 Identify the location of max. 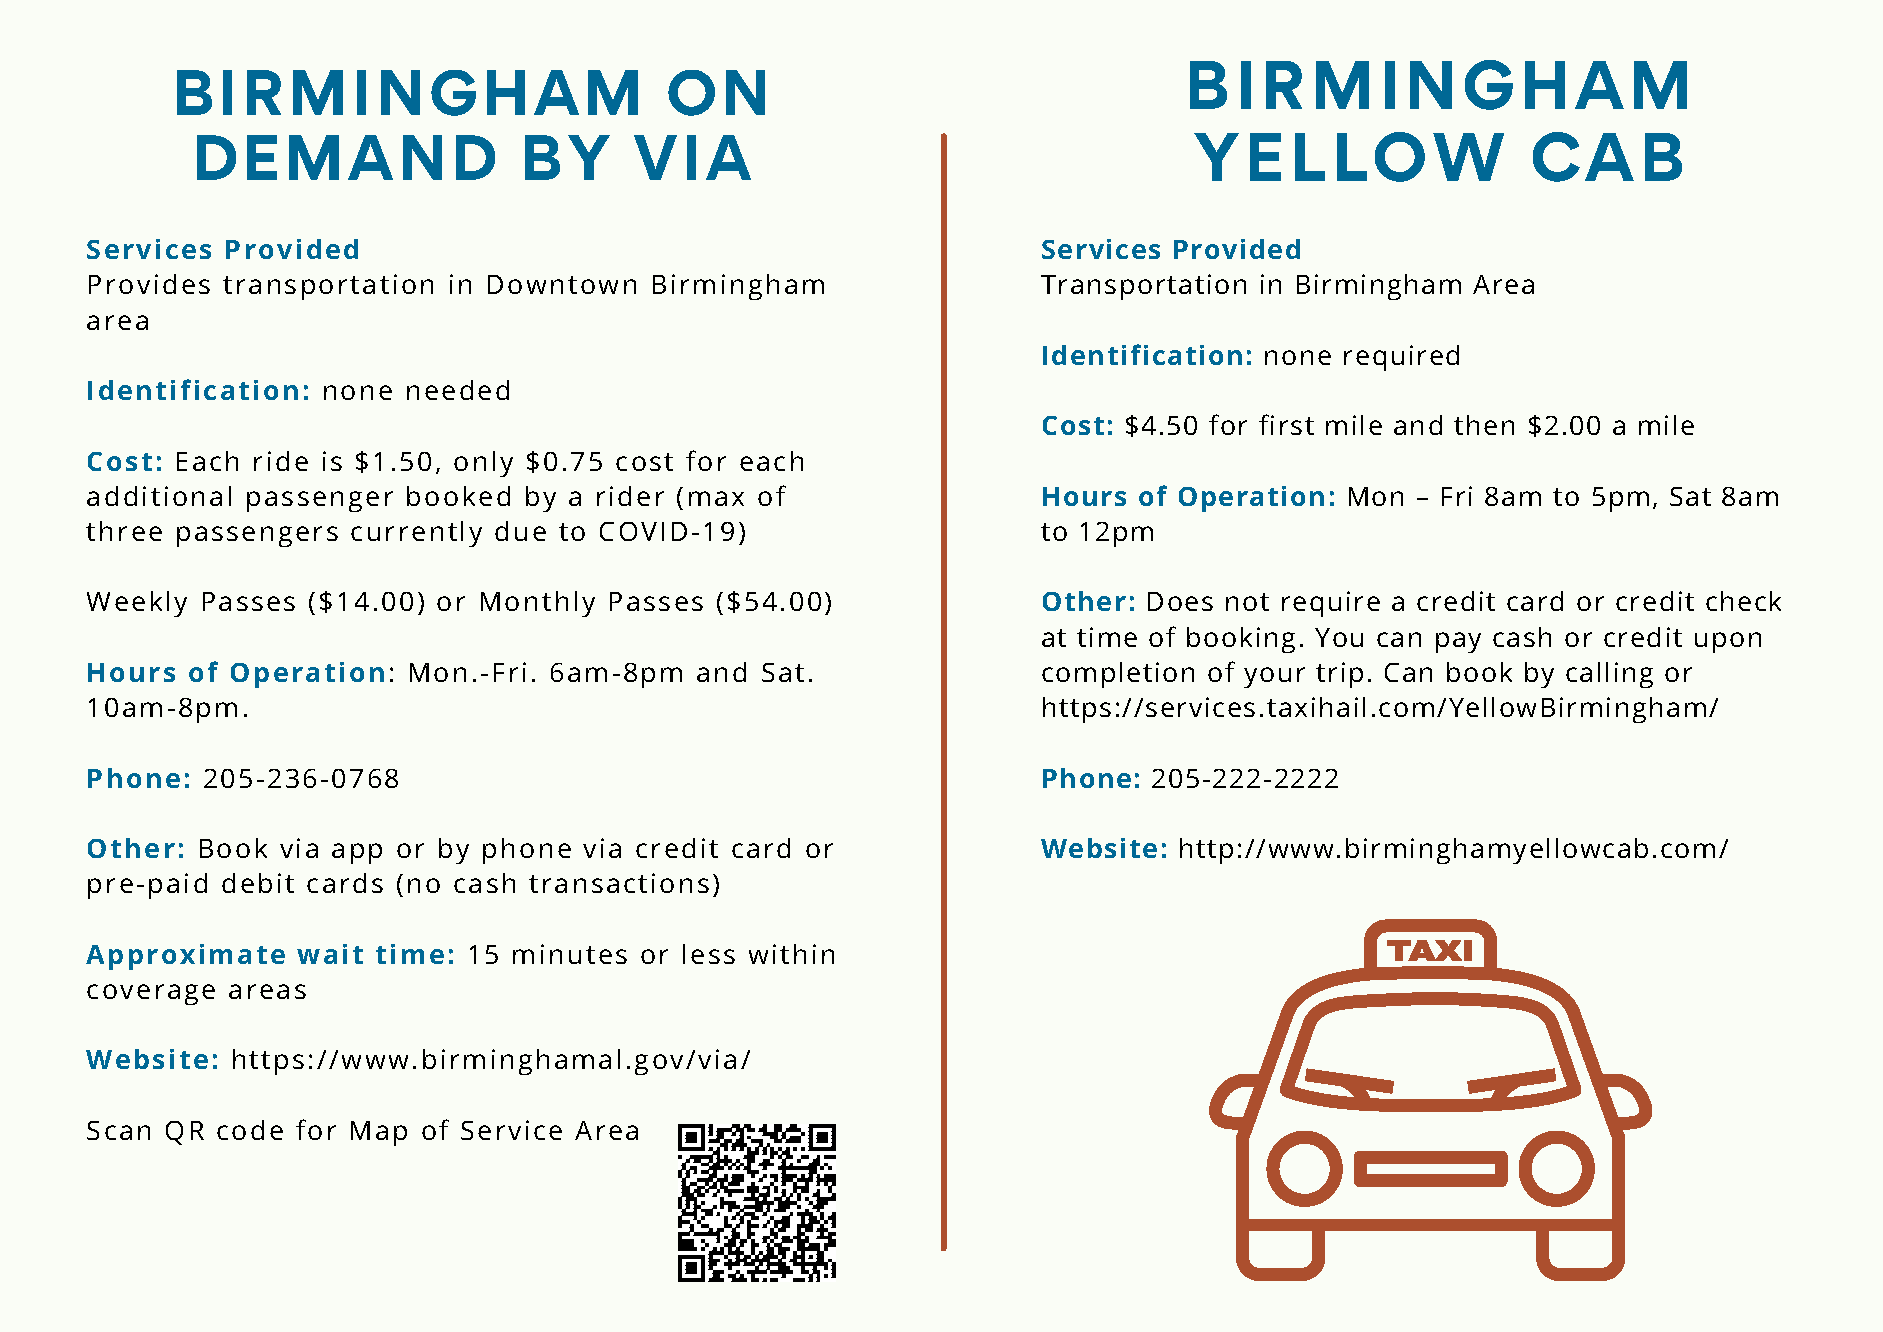
(716, 498).
